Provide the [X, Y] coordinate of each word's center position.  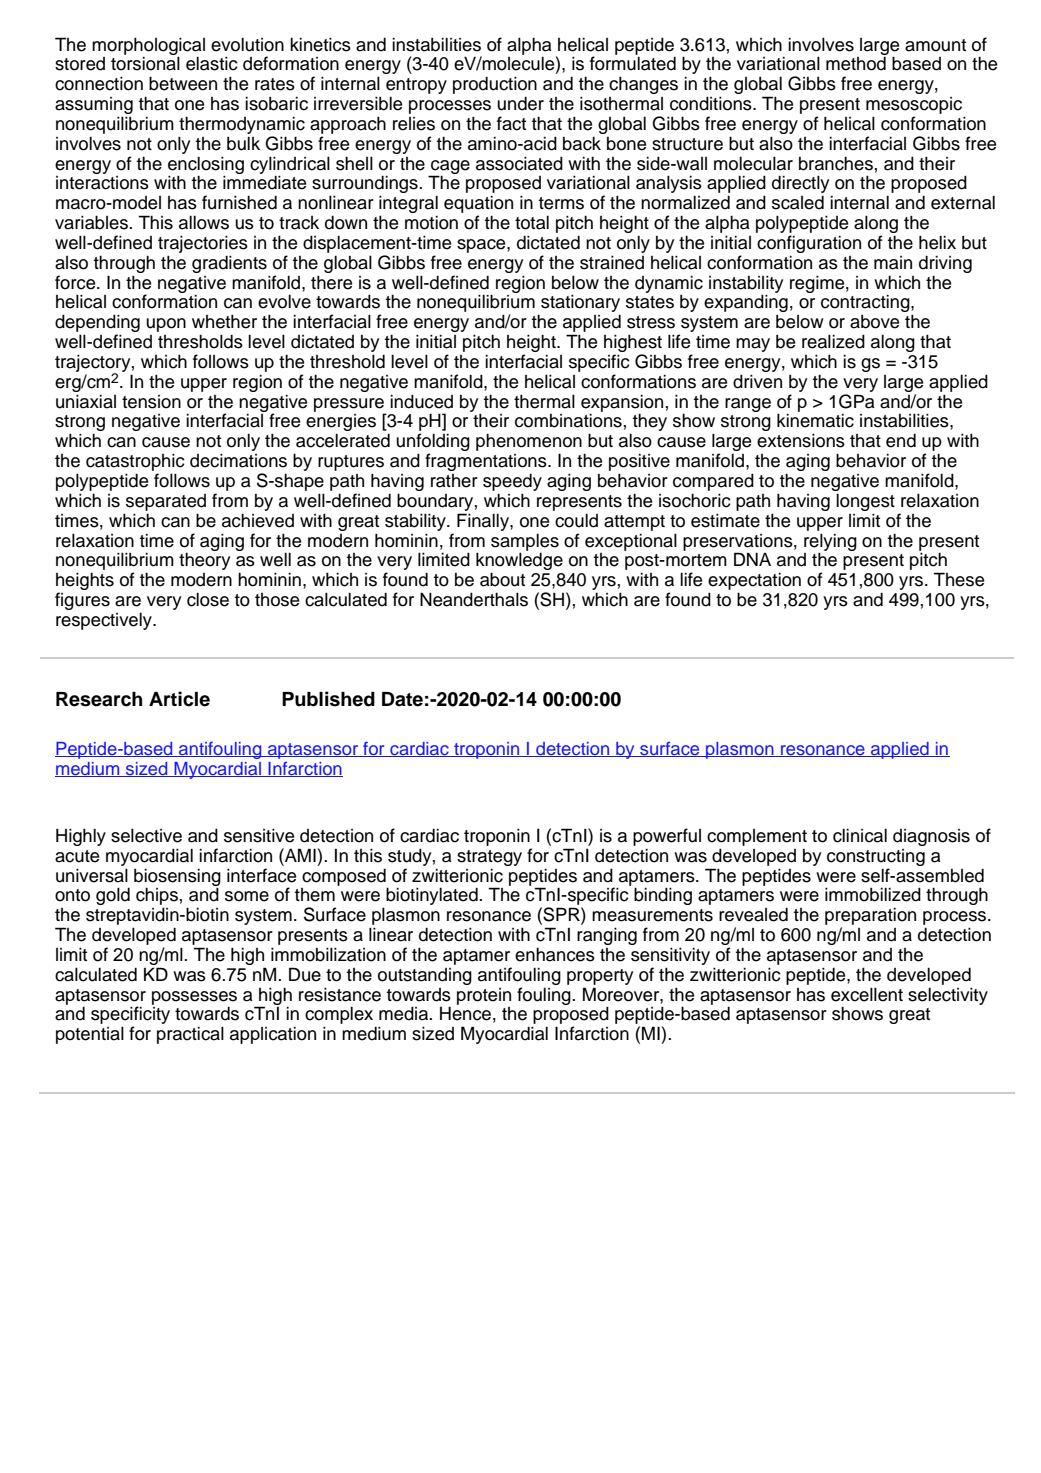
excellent [867, 994]
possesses [194, 999]
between [183, 83]
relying [830, 543]
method [856, 63]
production [495, 85]
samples [525, 543]
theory [204, 561]
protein [484, 996]
